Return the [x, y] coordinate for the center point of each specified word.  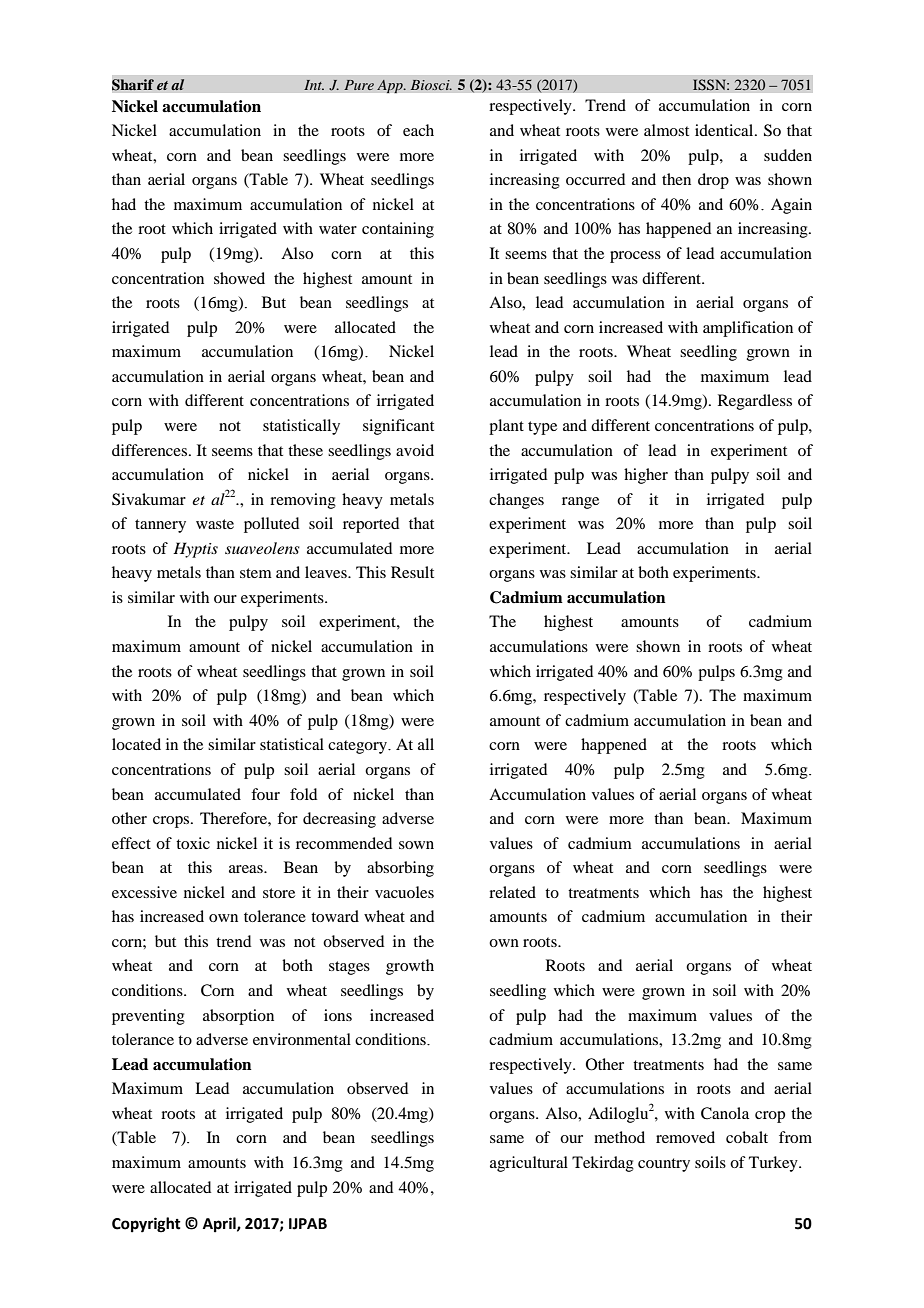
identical [725, 130]
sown [416, 845]
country [664, 1165]
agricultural [529, 1164]
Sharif [133, 85]
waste [215, 524]
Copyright [146, 1225]
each [418, 130]
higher [646, 476]
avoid [415, 450]
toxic [193, 843]
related [512, 892]
